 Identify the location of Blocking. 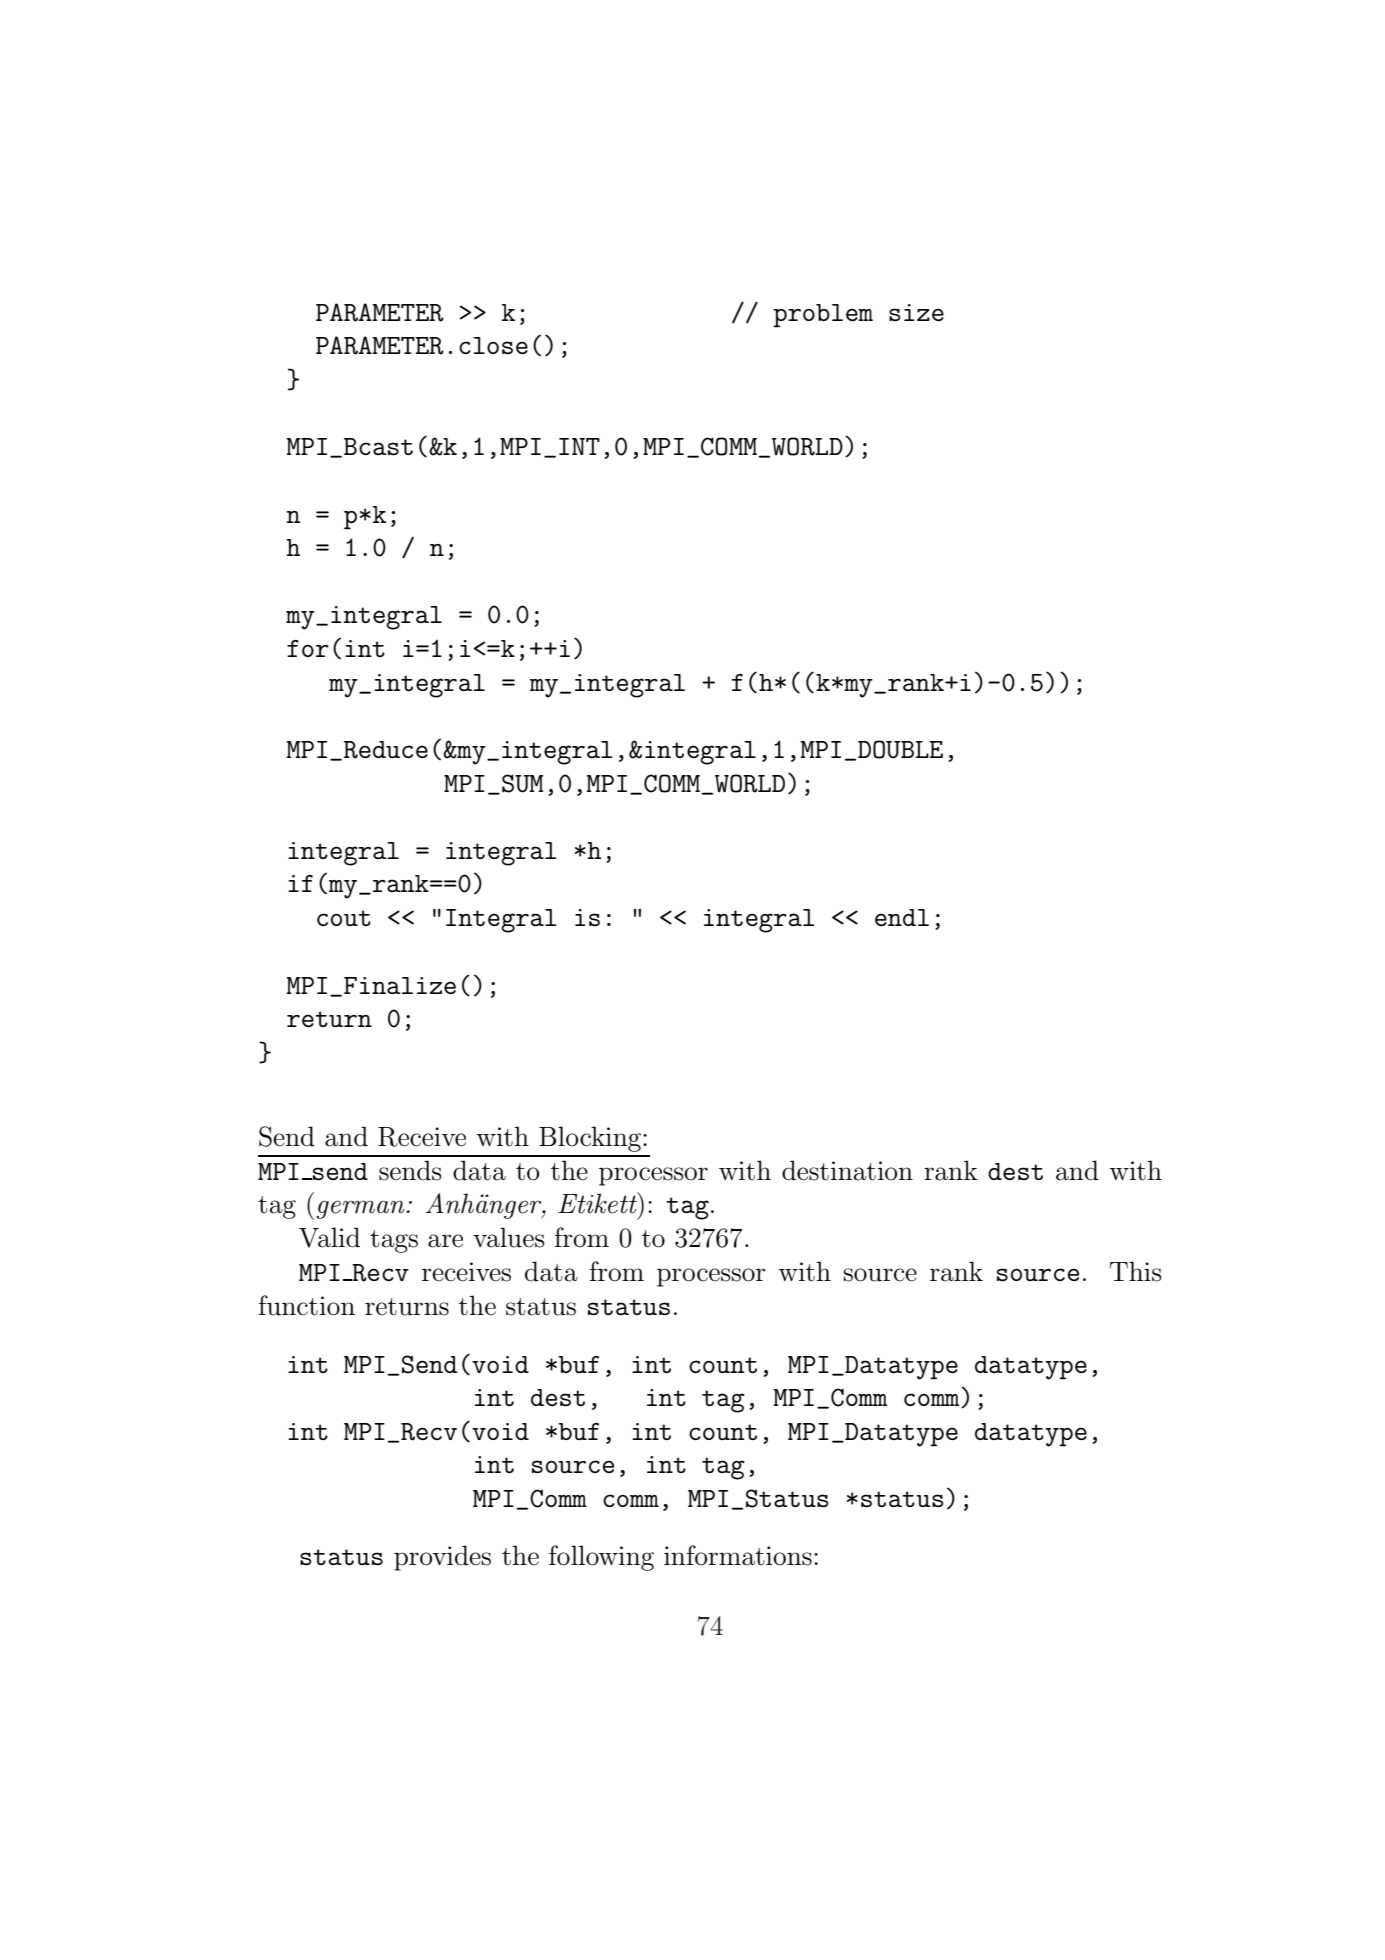
(591, 1139).
